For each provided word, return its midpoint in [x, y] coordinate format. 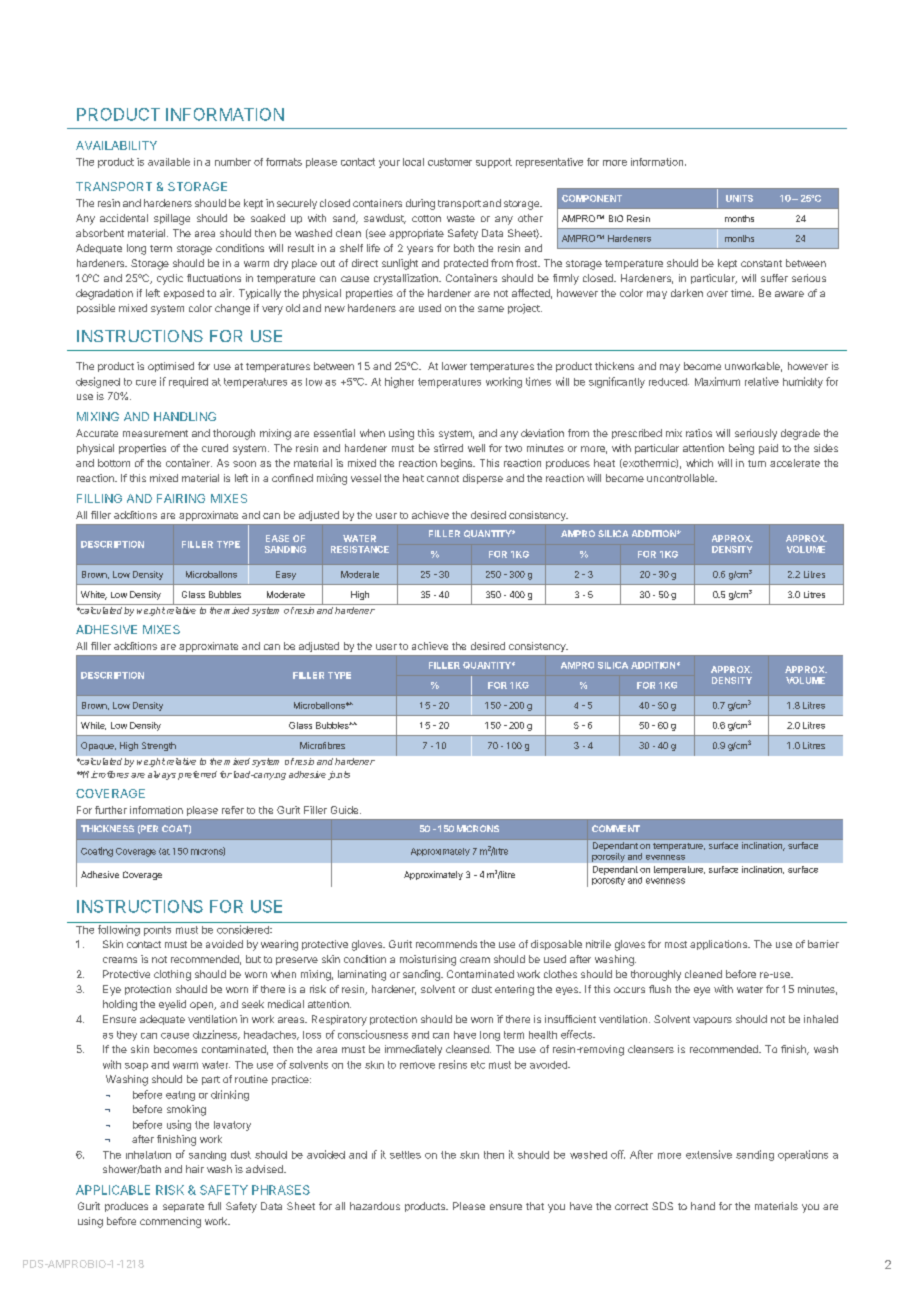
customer [450, 162]
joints [339, 775]
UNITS [739, 198]
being [741, 449]
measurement [155, 433]
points [157, 931]
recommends [446, 944]
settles [405, 1155]
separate [183, 1207]
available [169, 162]
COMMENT [616, 828]
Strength [159, 746]
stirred [448, 448]
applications [719, 945]
